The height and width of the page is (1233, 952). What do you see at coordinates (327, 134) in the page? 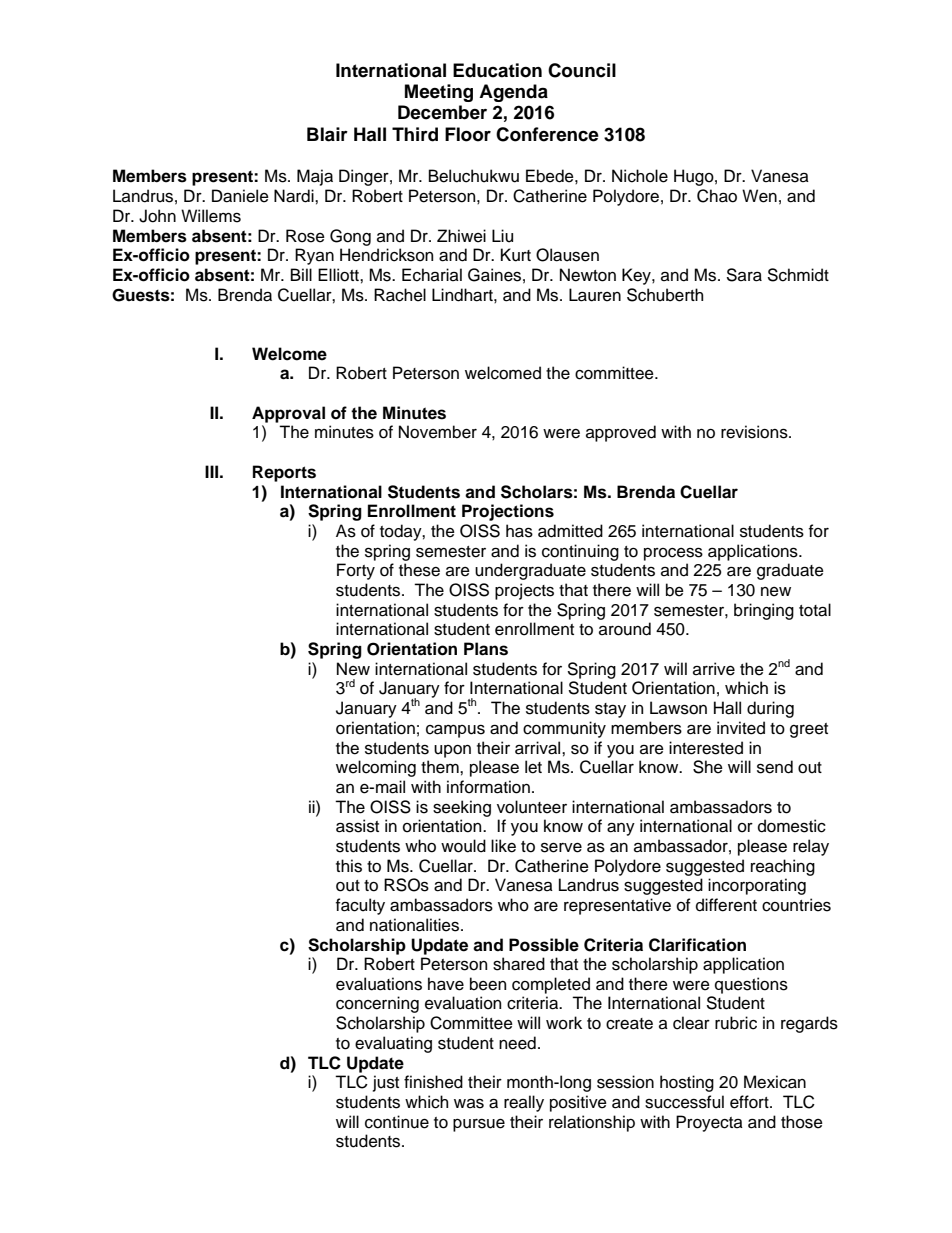
I see `Blair` at bounding box center [327, 134].
